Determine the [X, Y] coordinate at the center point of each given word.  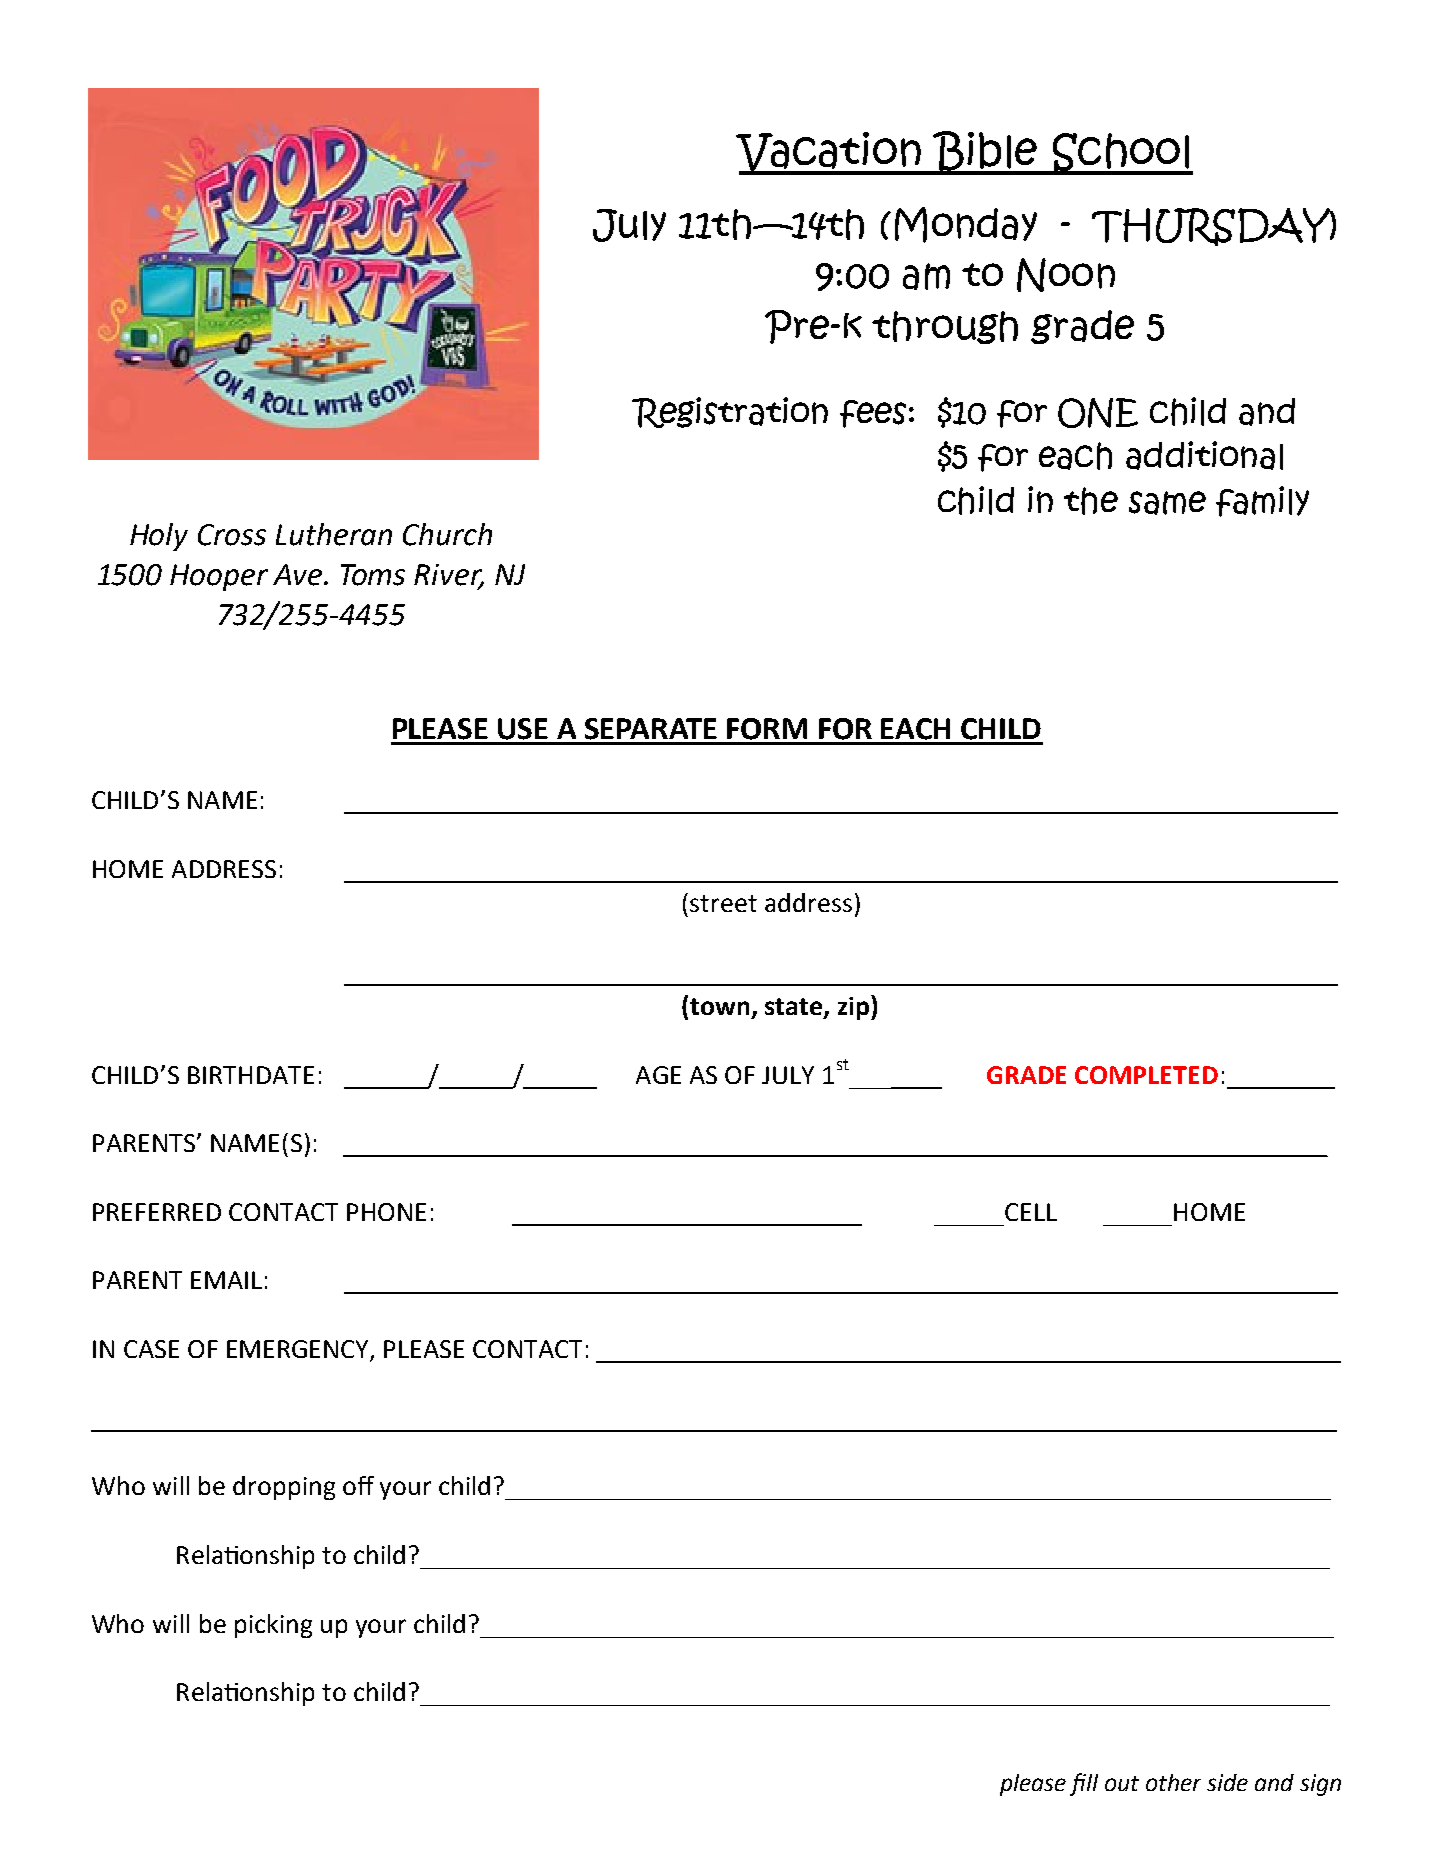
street [723, 903]
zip [853, 1008]
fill [1084, 1784]
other [1173, 1782]
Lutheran [334, 534]
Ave [299, 575]
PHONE [386, 1212]
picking [273, 1626]
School [1121, 154]
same [1167, 503]
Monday [966, 225]
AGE [658, 1075]
